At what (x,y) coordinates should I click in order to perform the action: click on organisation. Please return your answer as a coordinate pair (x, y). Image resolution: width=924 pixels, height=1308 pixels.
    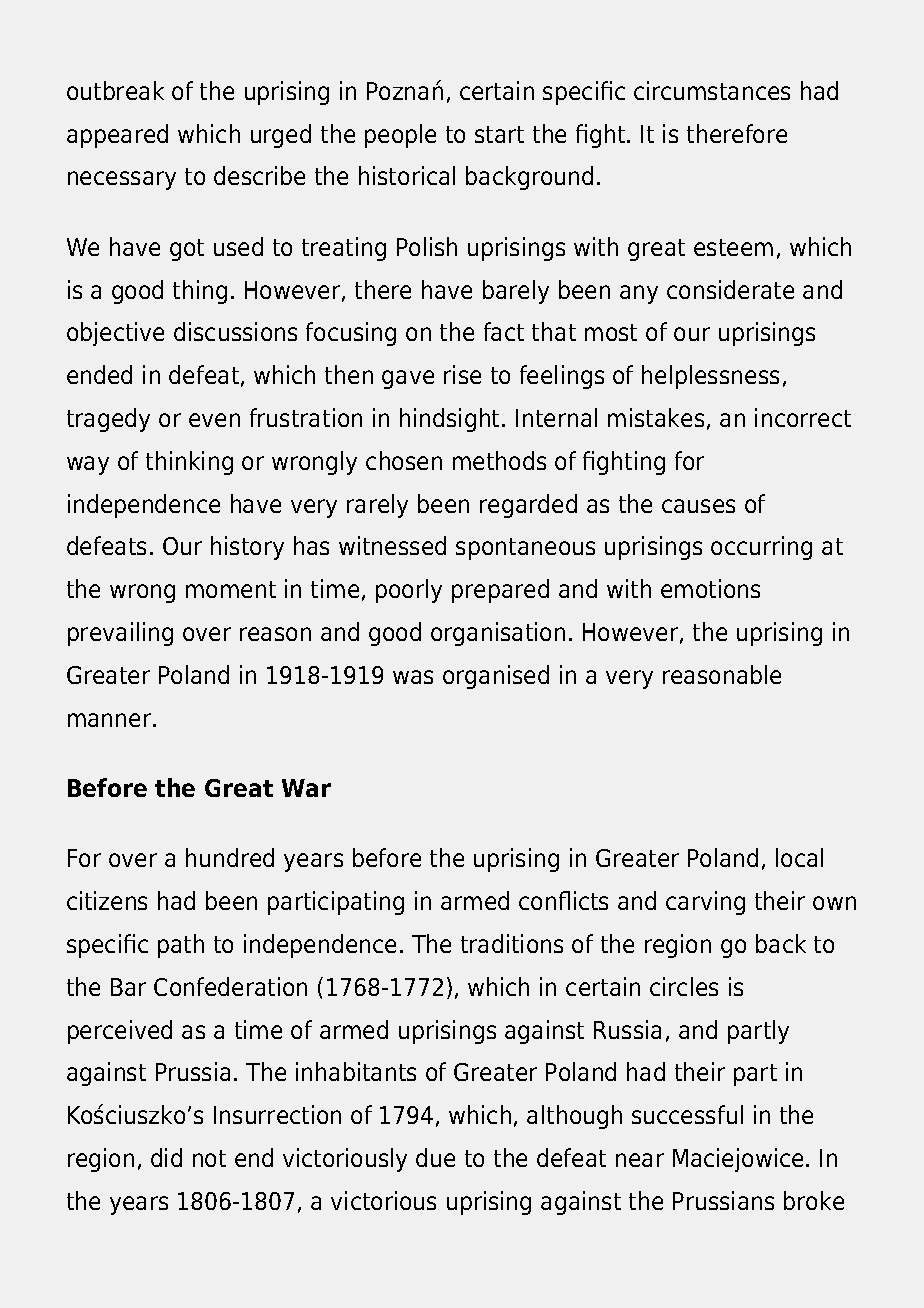
    Looking at the image, I should click on (498, 634).
